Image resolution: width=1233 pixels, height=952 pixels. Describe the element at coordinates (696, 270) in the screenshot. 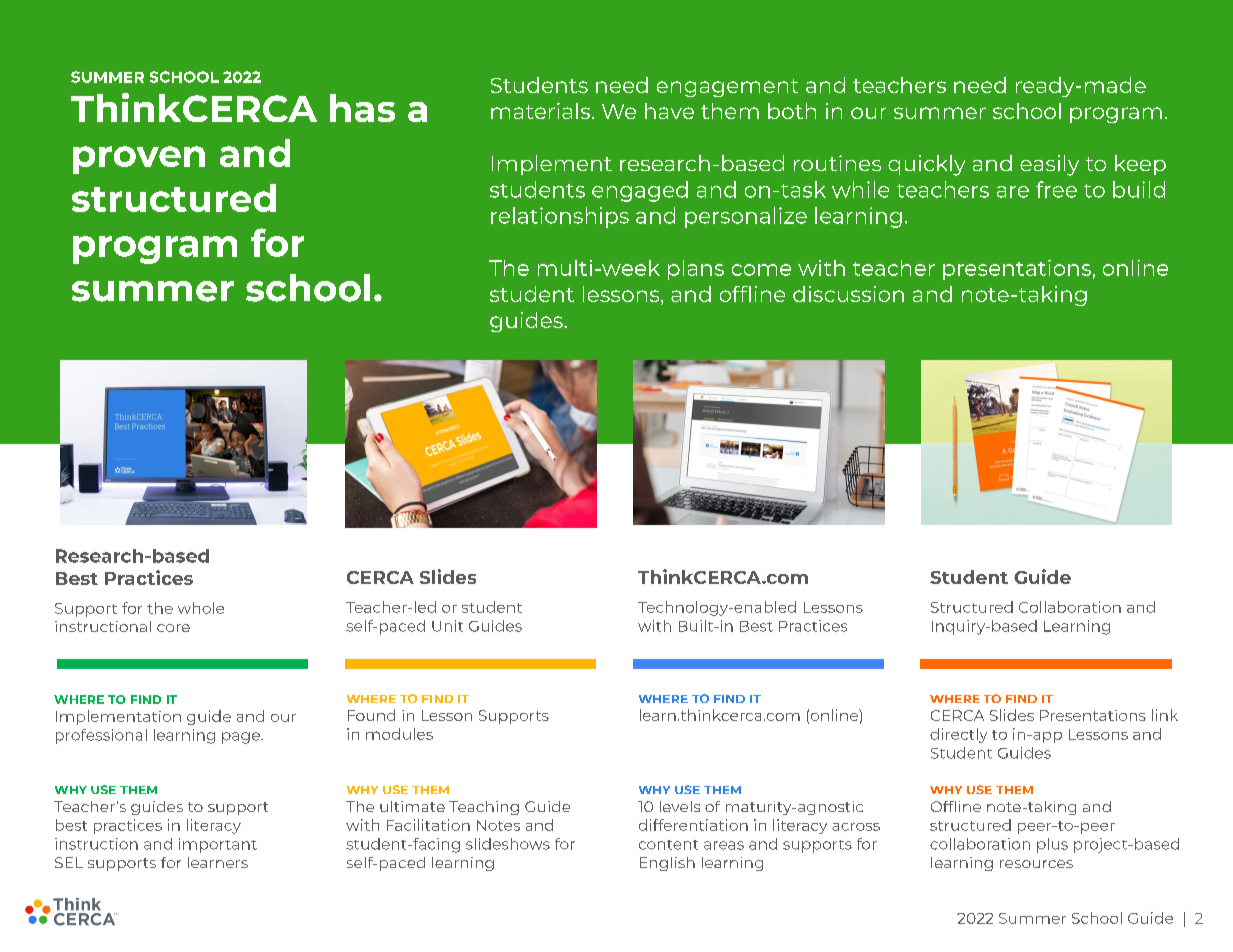

I see `plans` at that location.
